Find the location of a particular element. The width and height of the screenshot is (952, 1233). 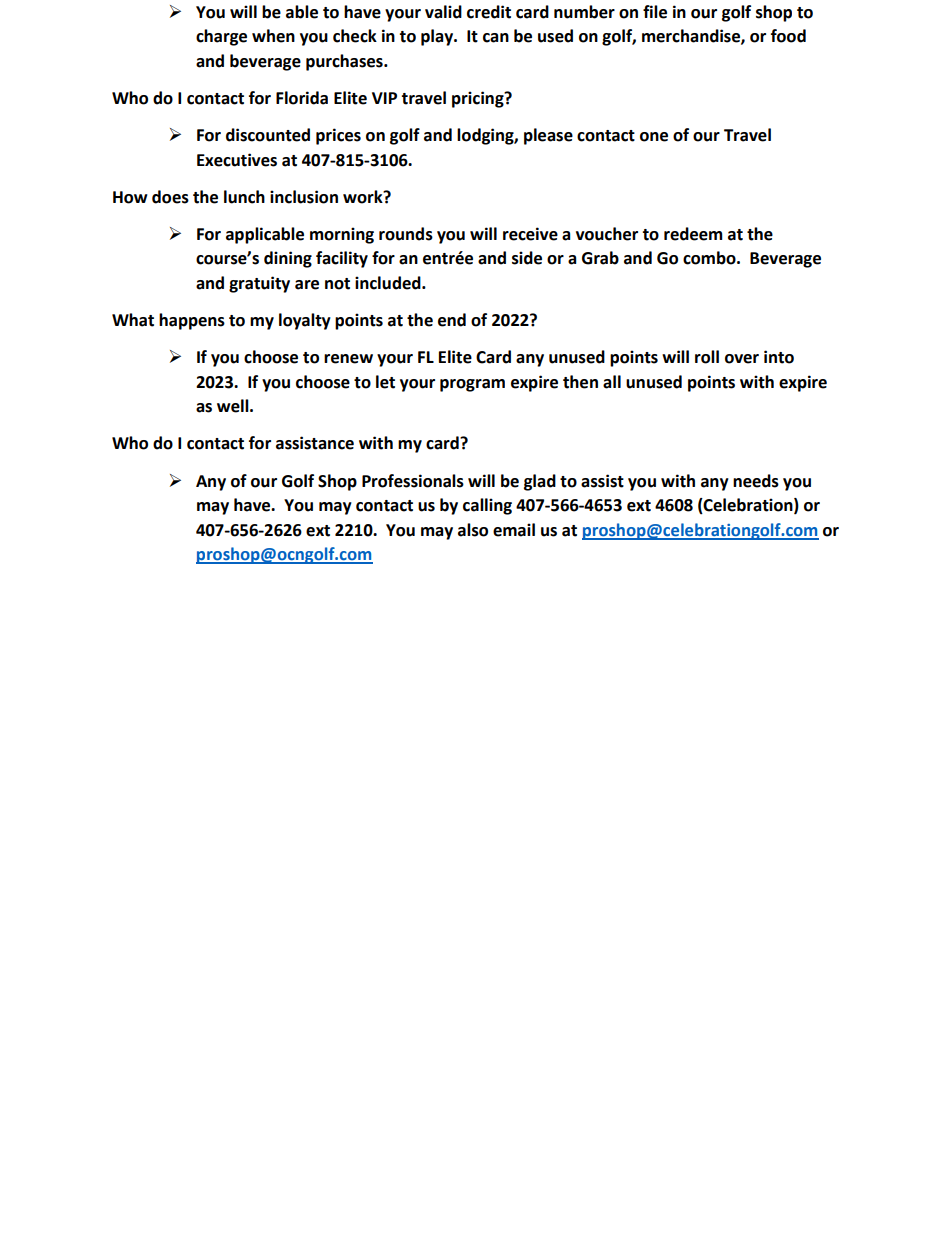

gratuity is located at coordinates (259, 284).
